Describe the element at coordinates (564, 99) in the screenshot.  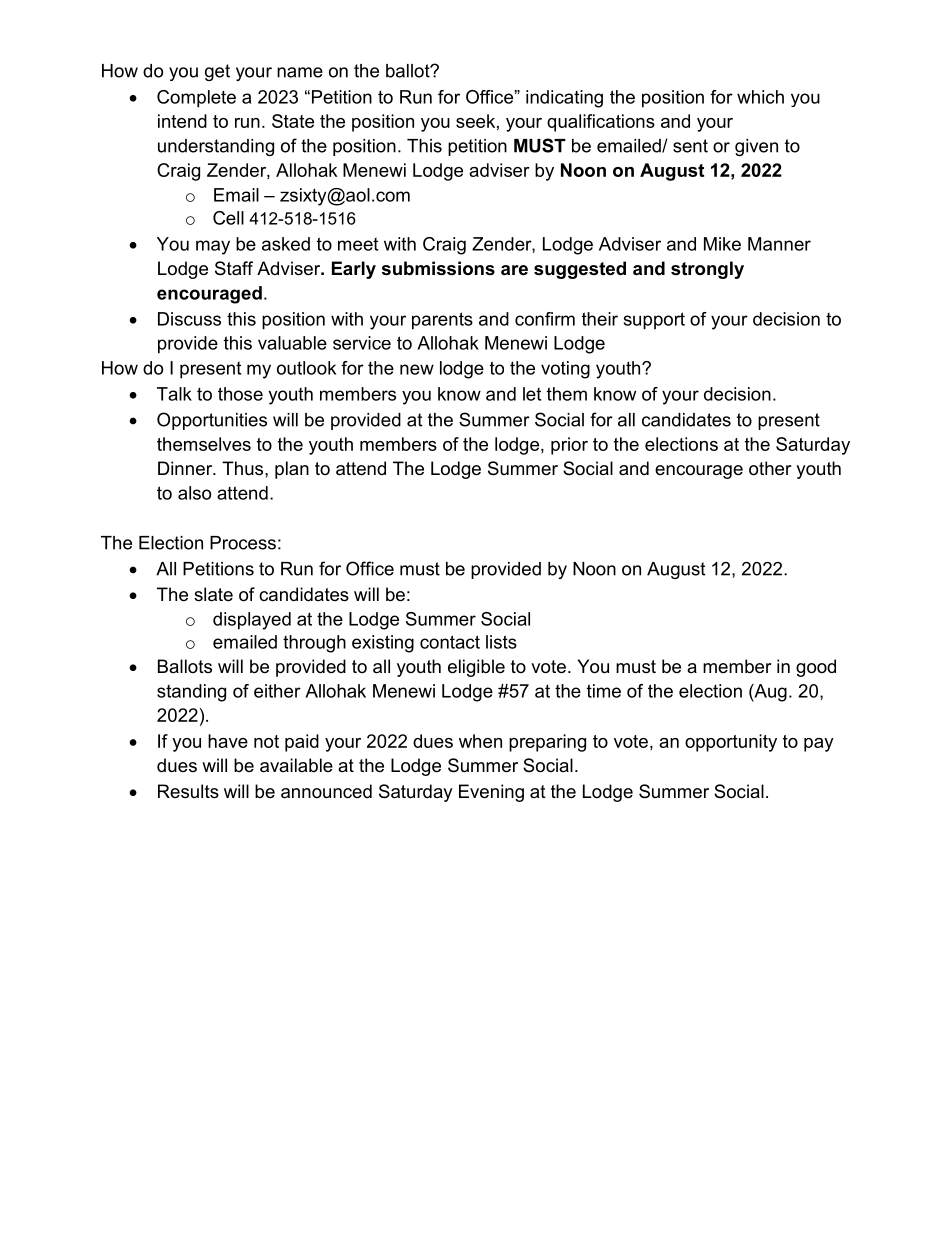
I see `indicating` at that location.
